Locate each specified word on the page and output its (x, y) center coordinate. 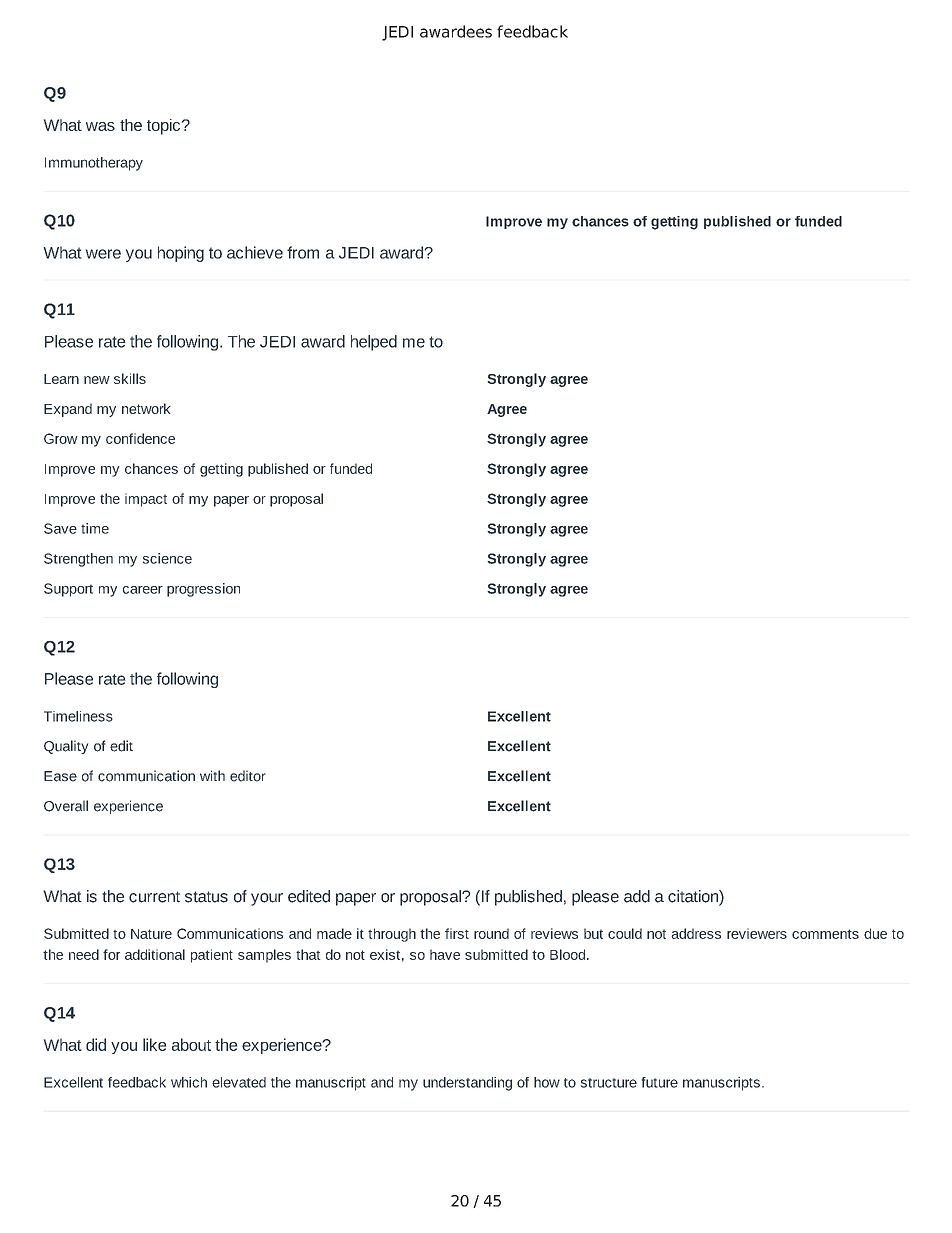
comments (825, 934)
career (143, 590)
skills (130, 378)
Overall (66, 806)
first (457, 933)
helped (374, 343)
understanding (467, 1084)
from (303, 252)
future (659, 1082)
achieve (255, 252)
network (146, 408)
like (154, 1044)
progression (203, 590)
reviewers (757, 933)
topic (165, 127)
